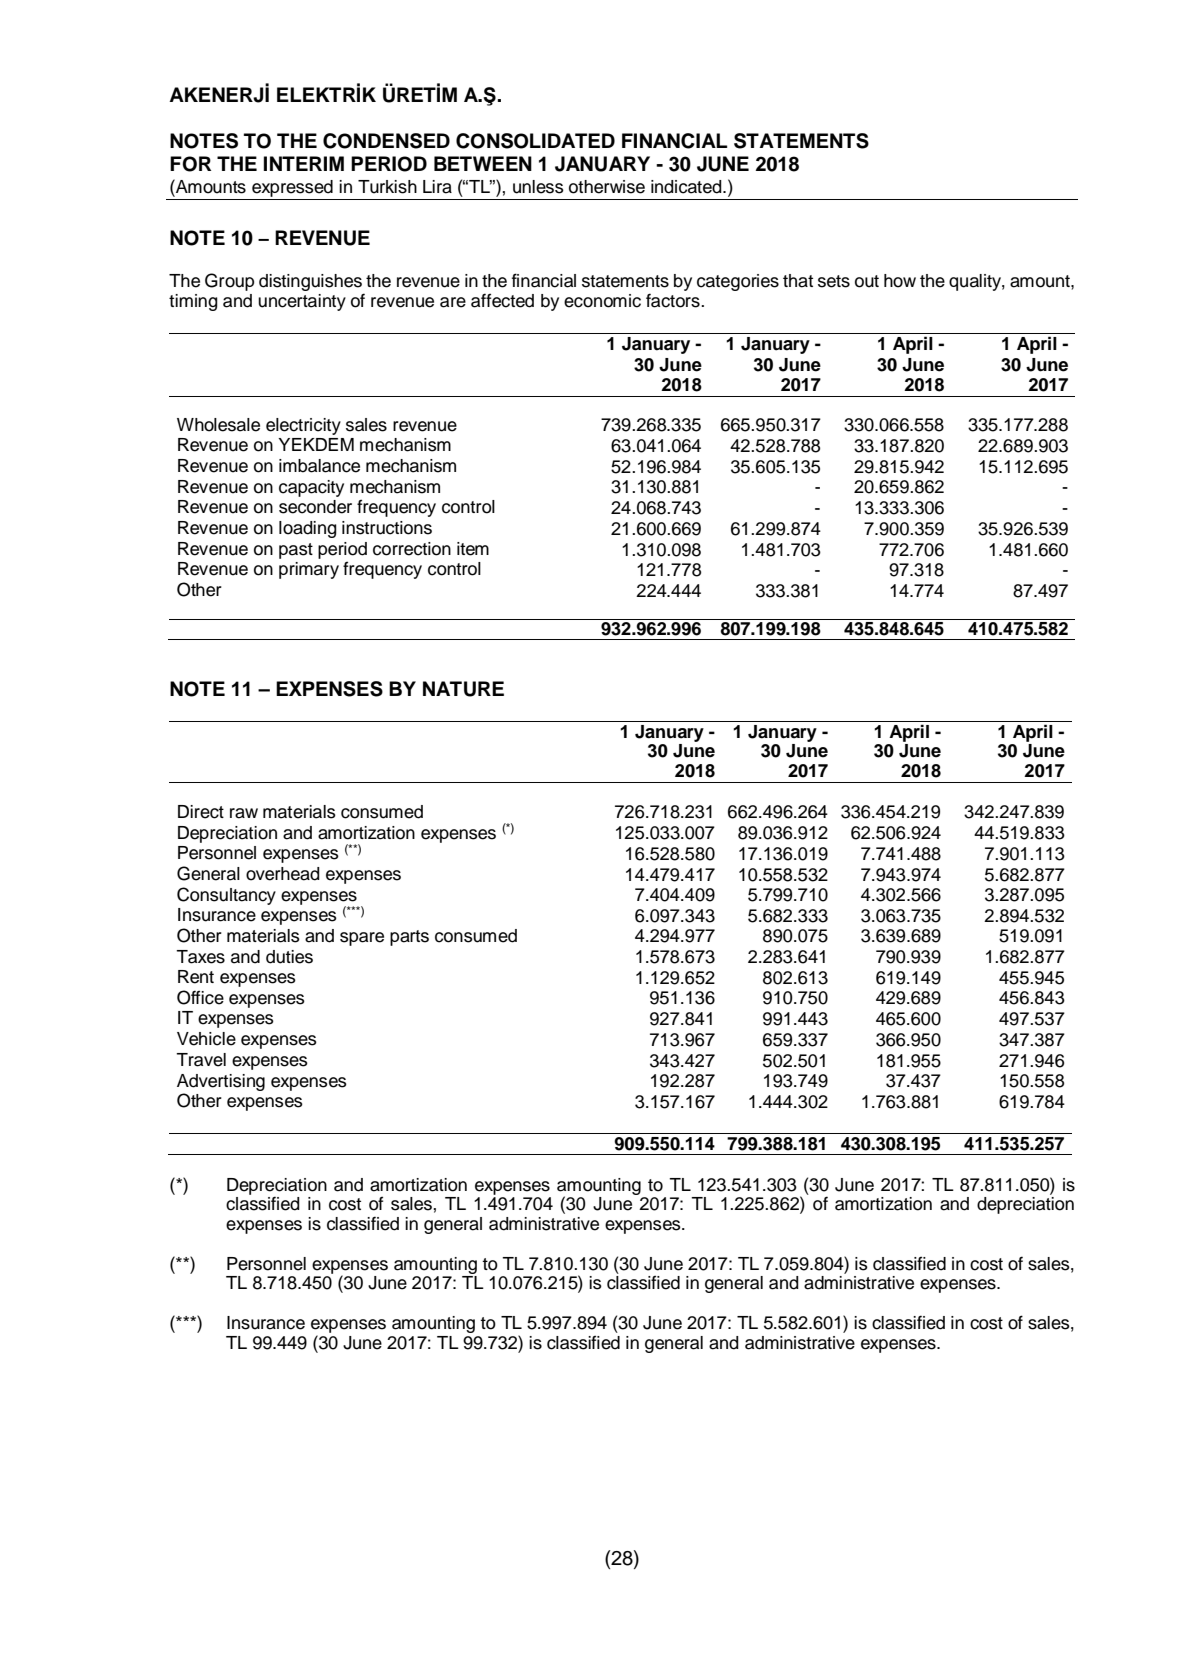 The height and width of the screenshot is (1680, 1188). What do you see at coordinates (834, 281) in the screenshot?
I see `sets` at bounding box center [834, 281].
